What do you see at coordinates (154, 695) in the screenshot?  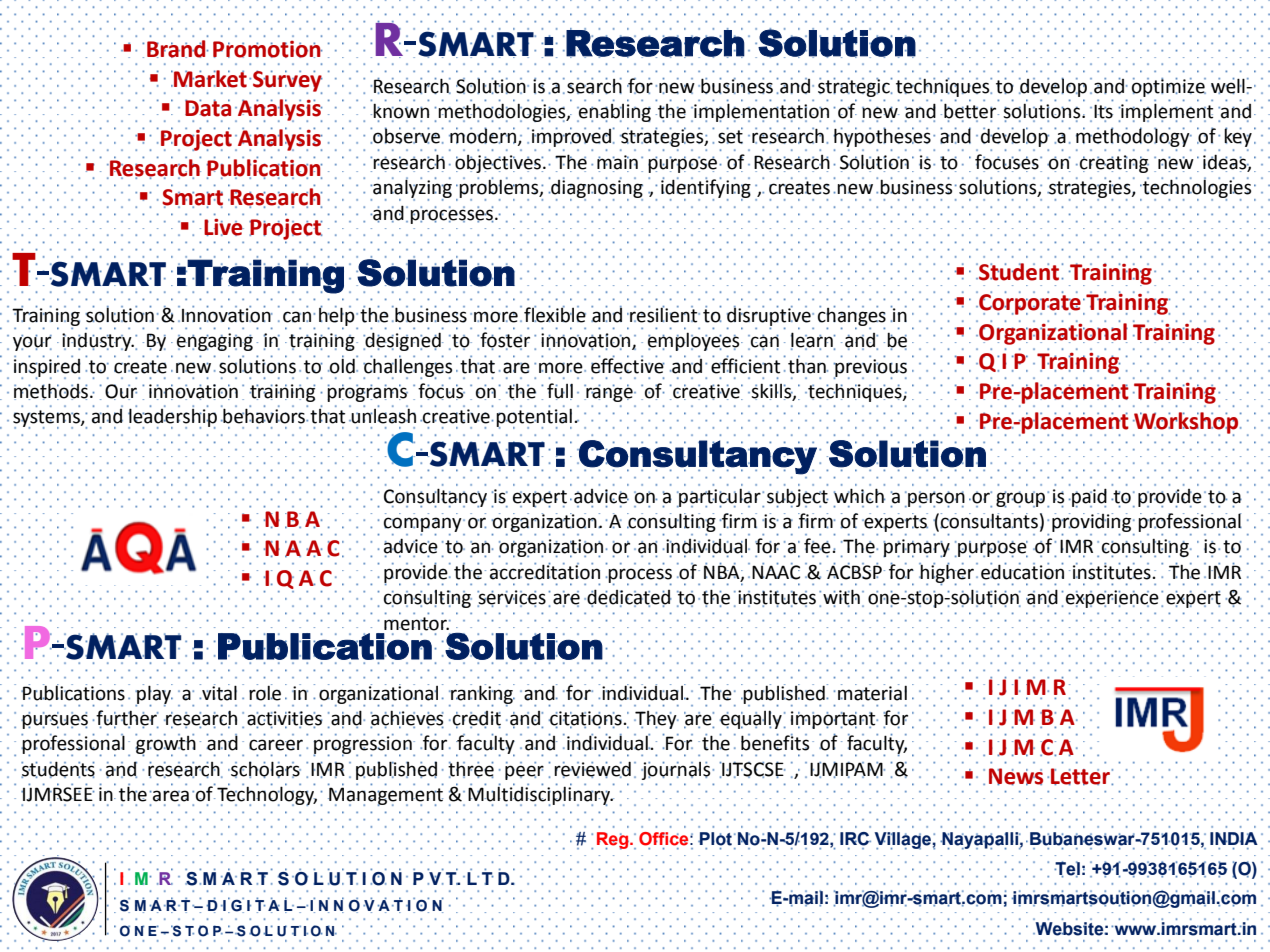 I see `play` at bounding box center [154, 695].
